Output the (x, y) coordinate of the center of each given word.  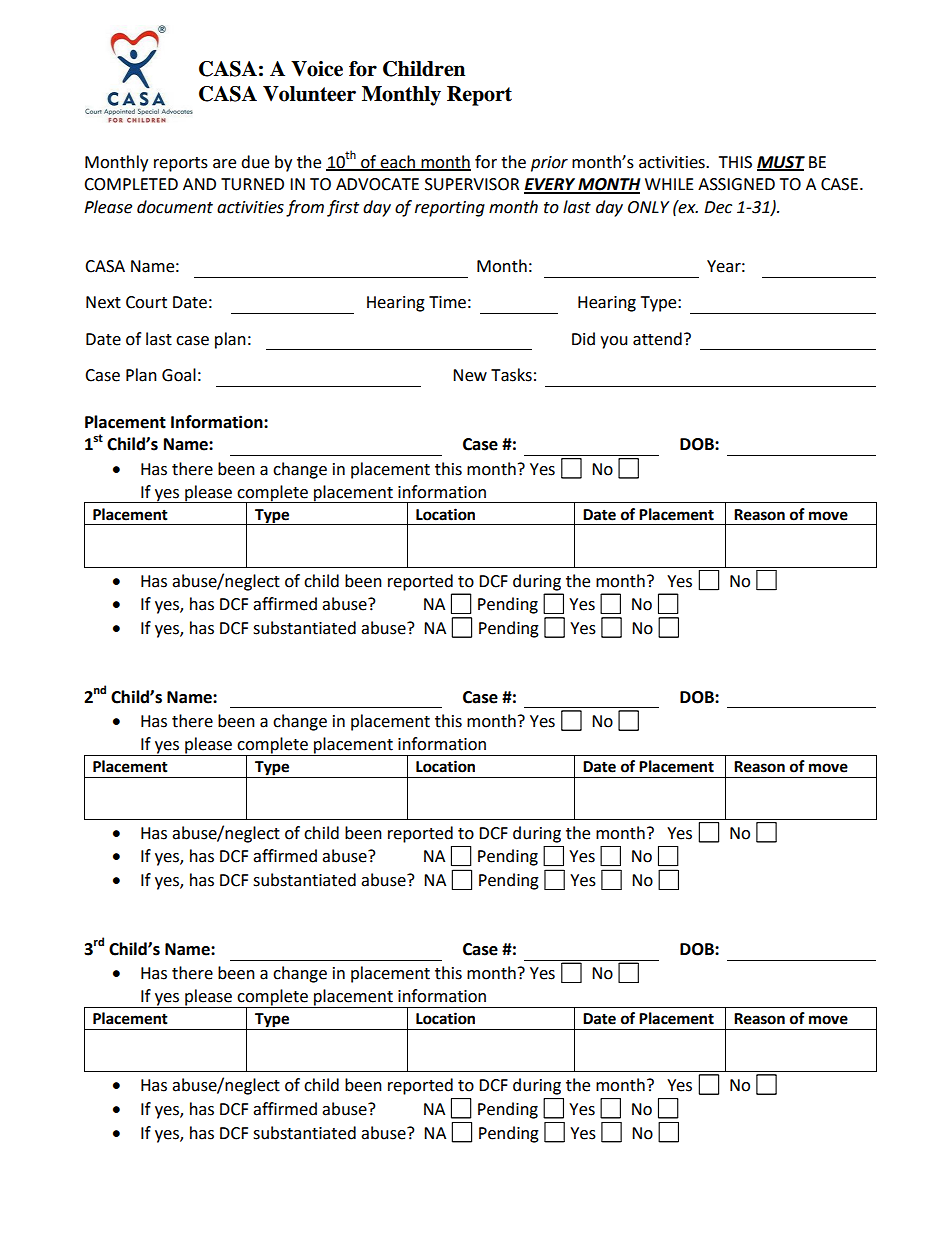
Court (146, 302)
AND (199, 184)
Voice (317, 69)
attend (657, 339)
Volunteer (309, 94)
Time (447, 302)
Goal (179, 375)
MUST (781, 163)
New (470, 375)
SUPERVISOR (472, 184)
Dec (718, 207)
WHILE (669, 184)
